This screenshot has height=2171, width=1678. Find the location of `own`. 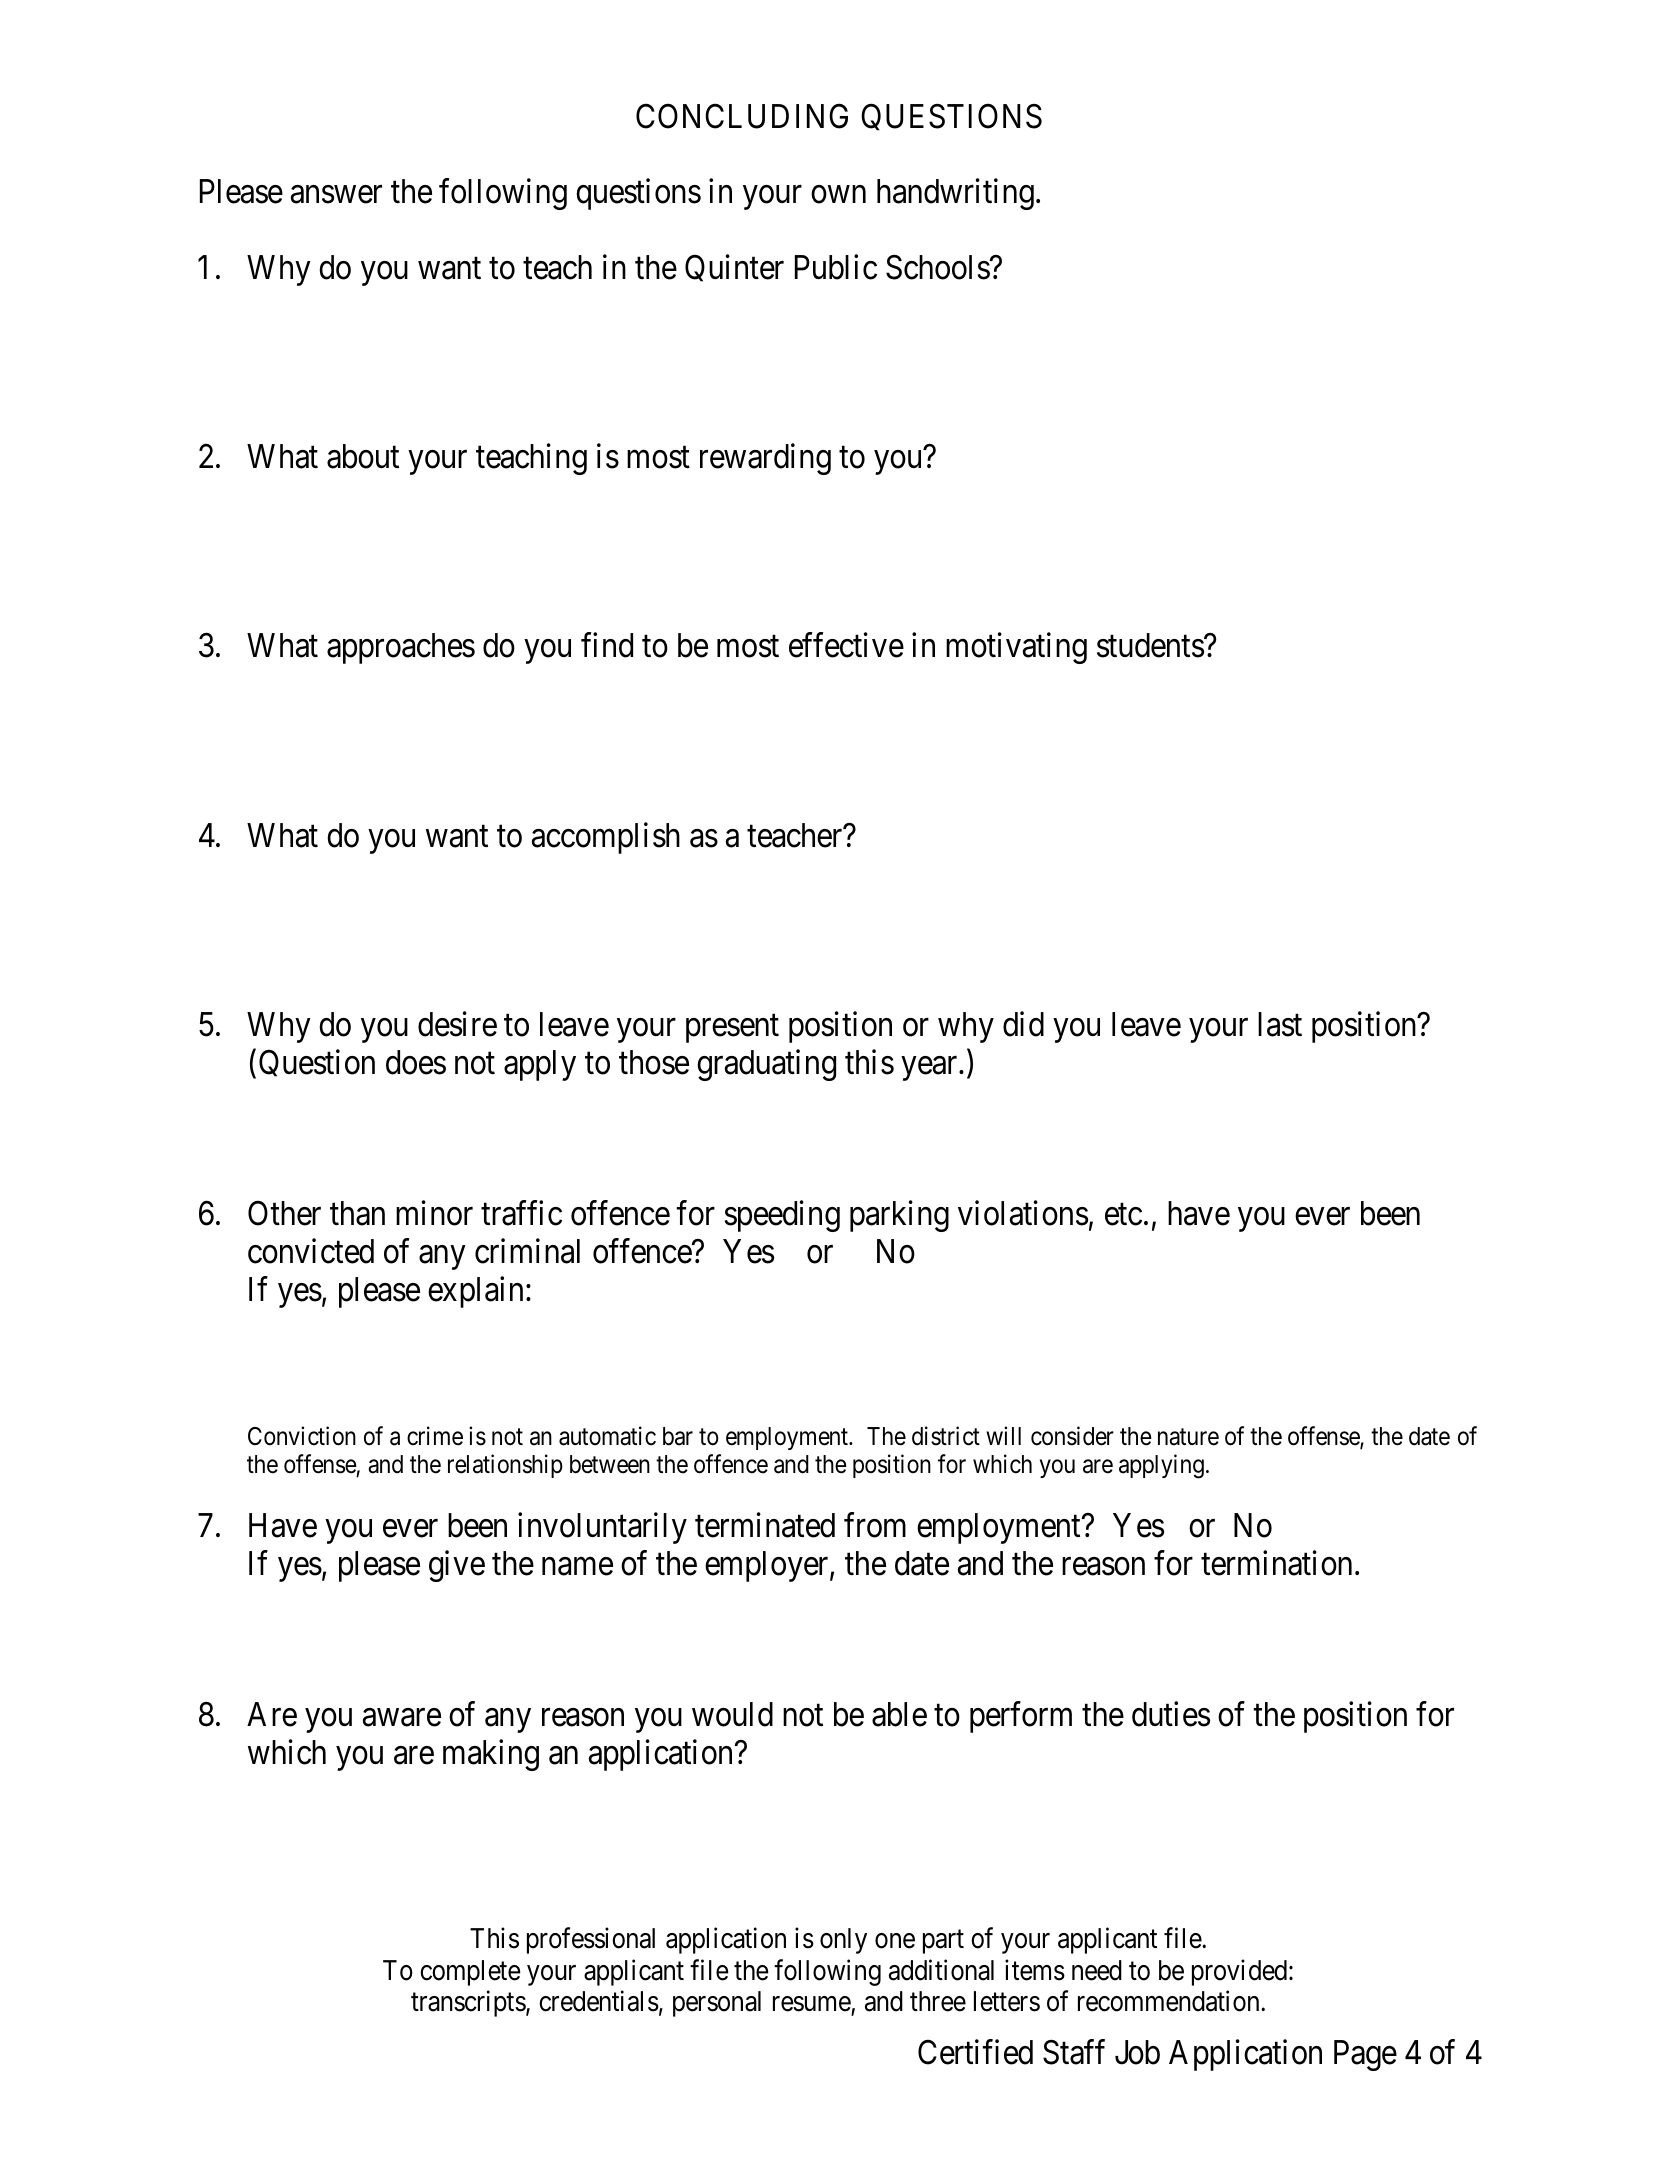

own is located at coordinates (838, 195).
